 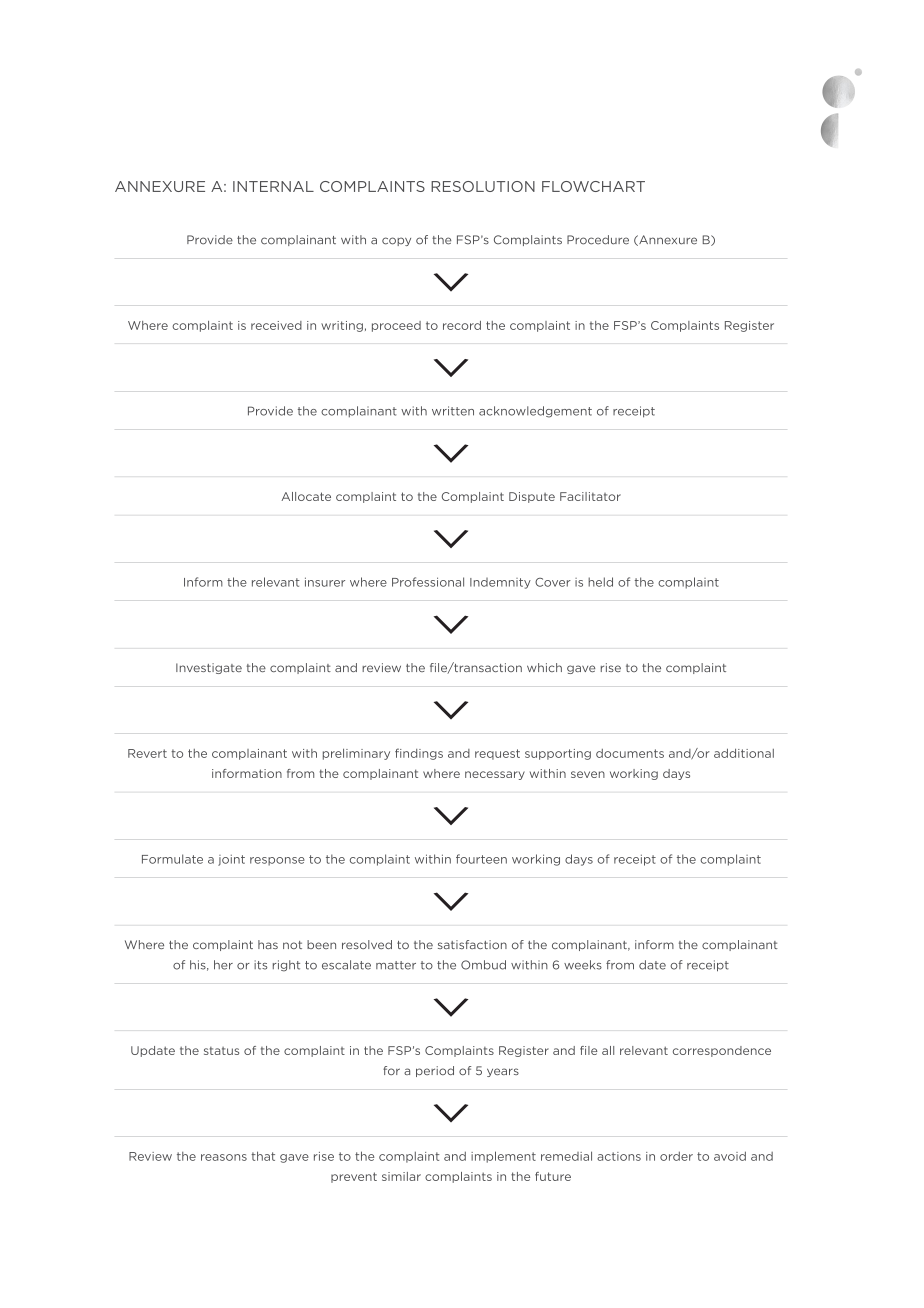 I want to click on Investigate, so click(x=209, y=668).
